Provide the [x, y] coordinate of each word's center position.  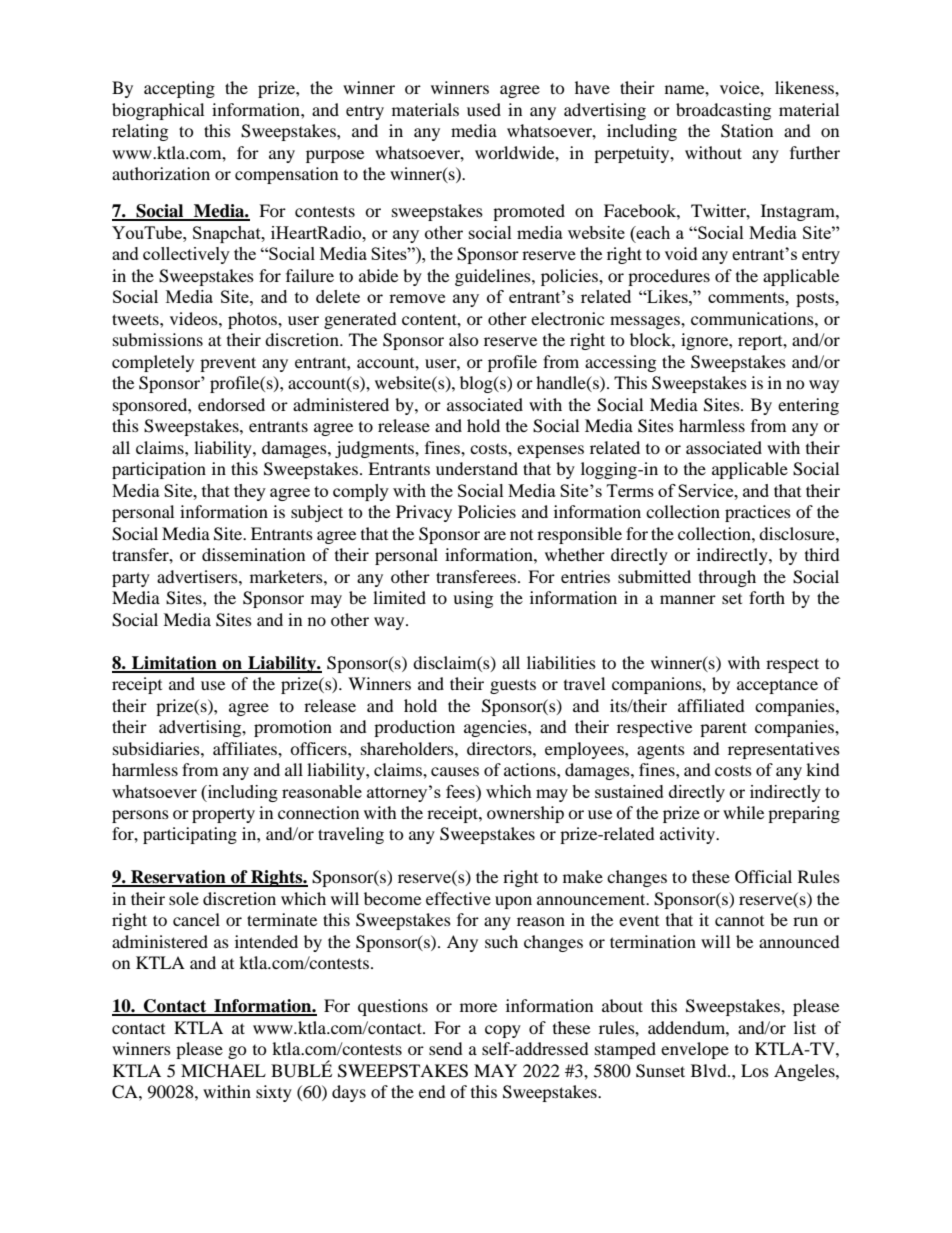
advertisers [198, 576]
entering [808, 406]
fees [461, 791]
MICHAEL [223, 1071]
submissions [158, 339]
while [743, 812]
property [223, 815]
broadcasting [723, 111]
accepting [179, 89]
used [484, 109]
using [473, 599]
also [464, 339]
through [727, 578]
